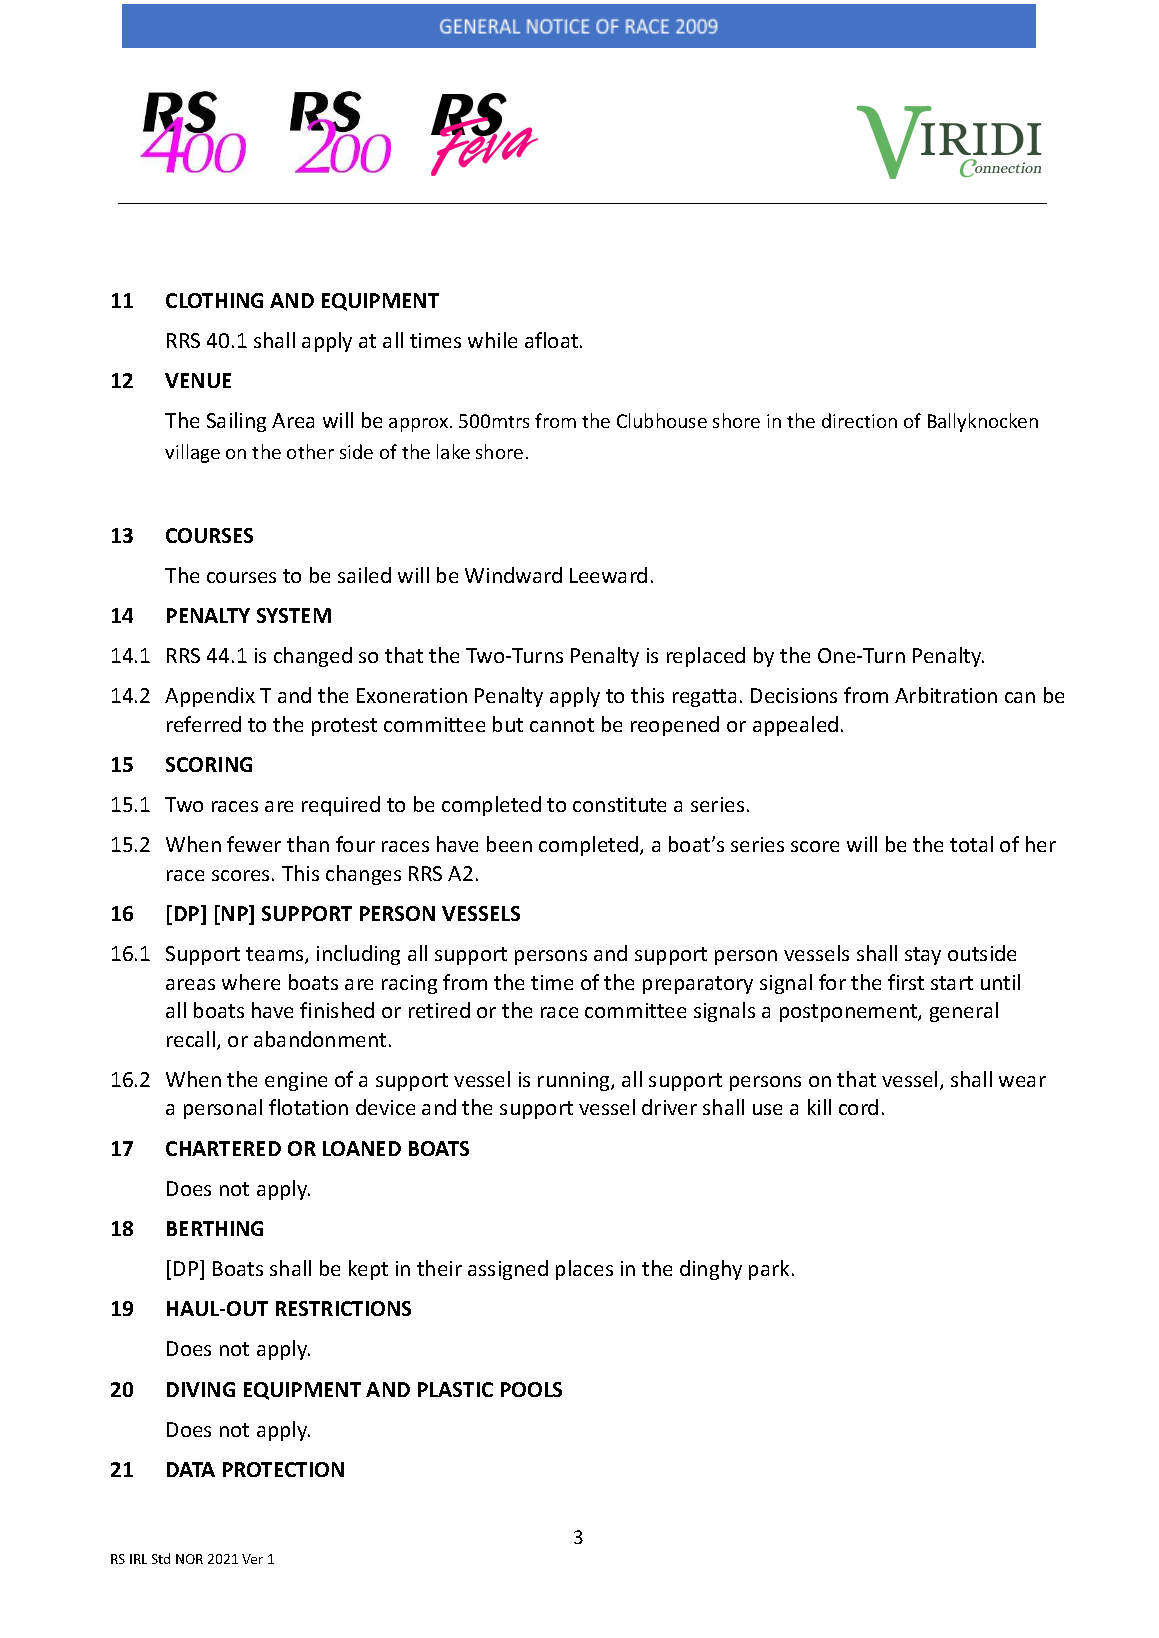  What do you see at coordinates (859, 420) in the page?
I see `direction` at bounding box center [859, 420].
